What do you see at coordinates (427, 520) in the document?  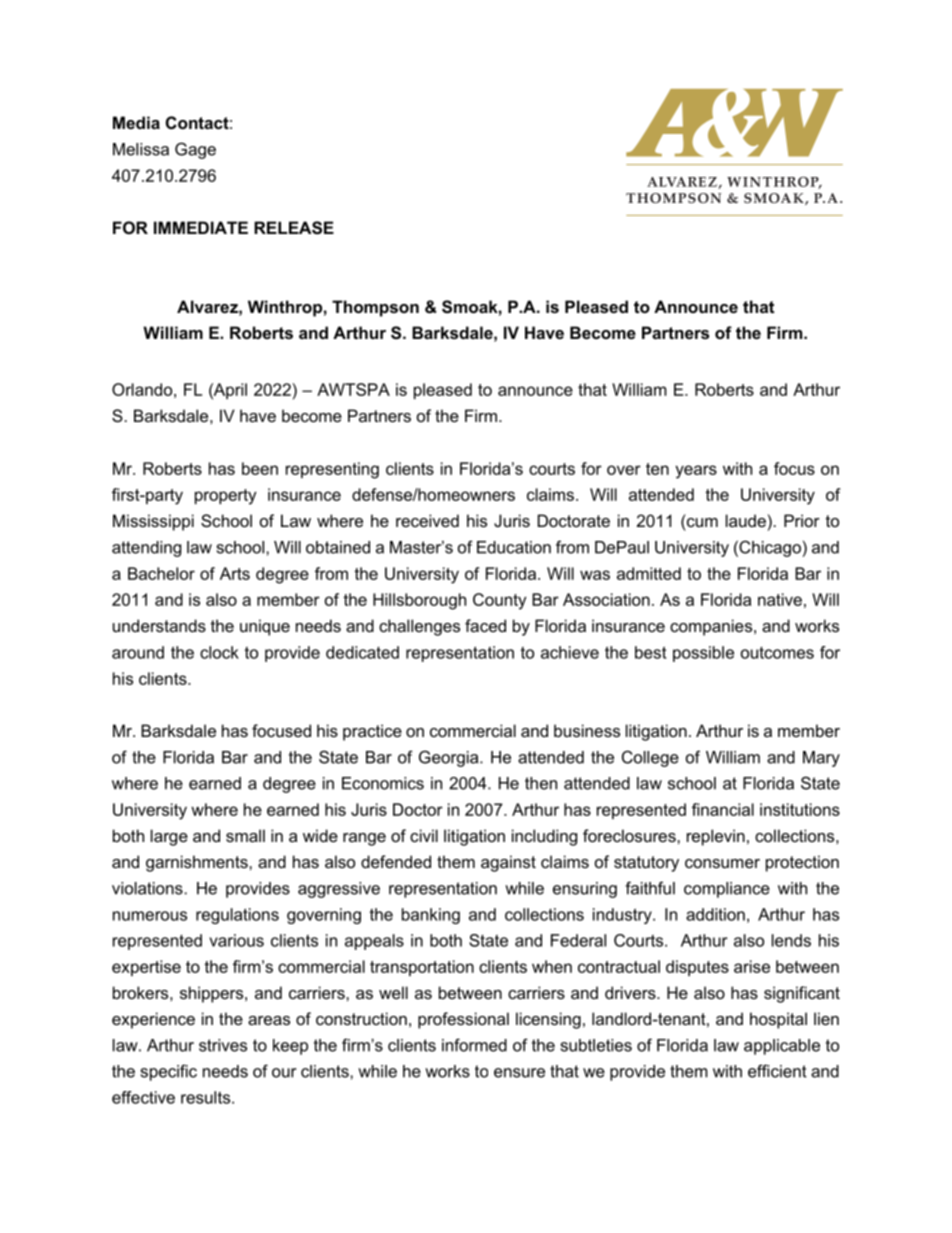 I see `received` at bounding box center [427, 520].
